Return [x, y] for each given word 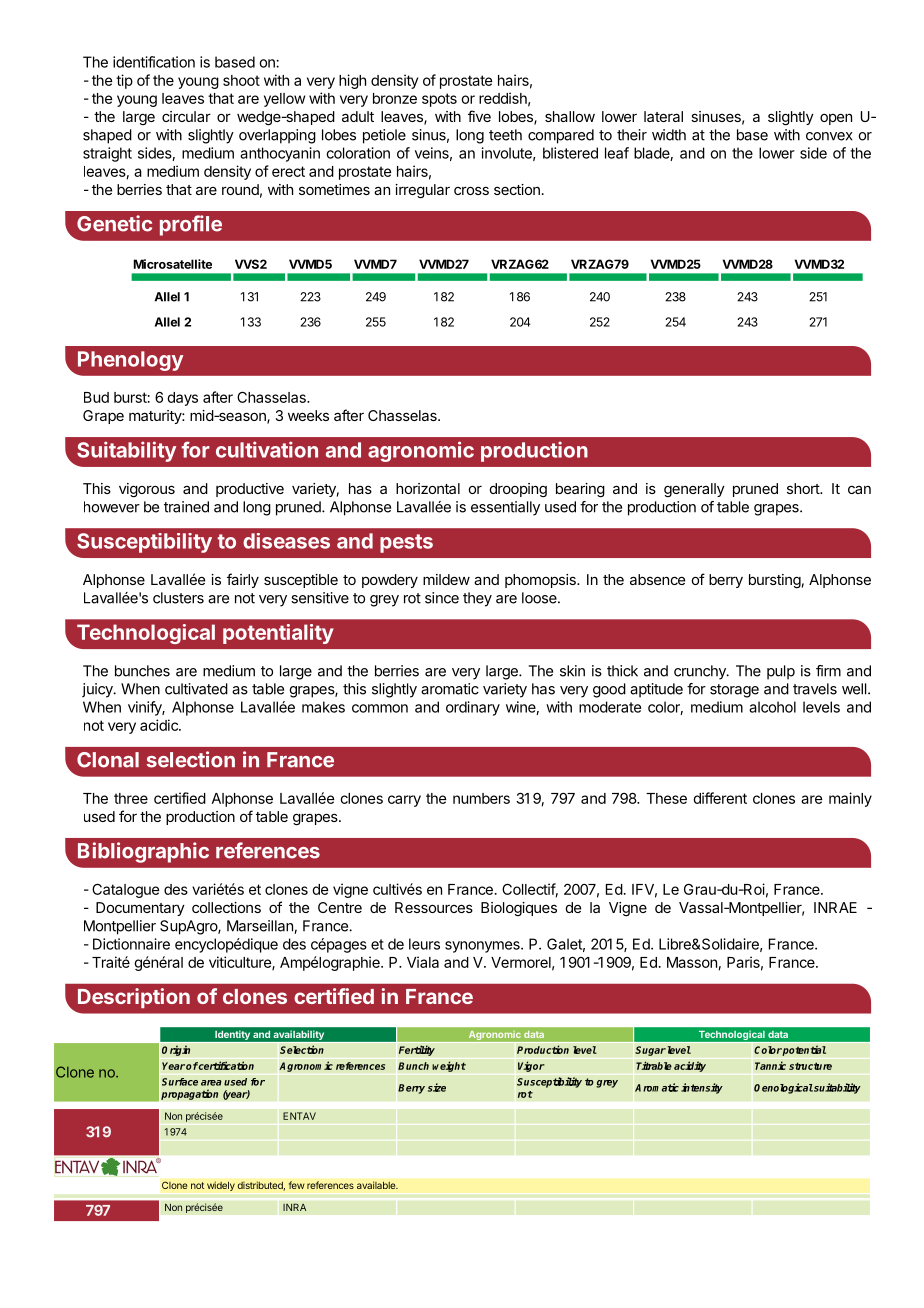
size [437, 1087]
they [477, 599]
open [836, 119]
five [479, 116]
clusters [178, 598]
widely [221, 1186]
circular [186, 116]
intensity [702, 1088]
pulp [781, 672]
